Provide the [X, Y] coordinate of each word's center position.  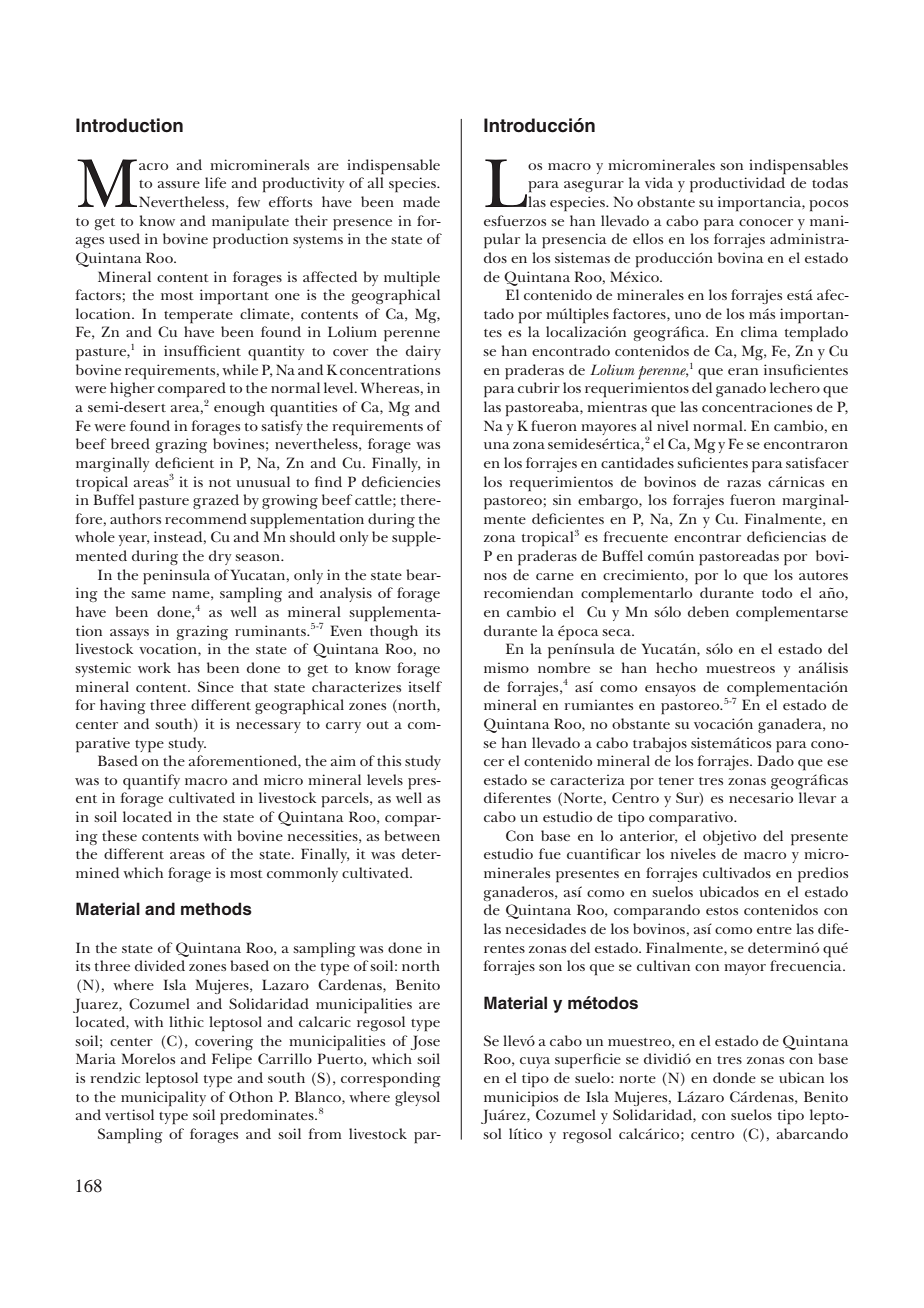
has [189, 667]
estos [722, 911]
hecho [676, 667]
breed [130, 443]
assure [179, 184]
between [412, 835]
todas [830, 182]
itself [425, 686]
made [421, 201]
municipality [163, 1099]
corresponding [391, 1080]
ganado [741, 389]
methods [216, 909]
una [497, 445]
